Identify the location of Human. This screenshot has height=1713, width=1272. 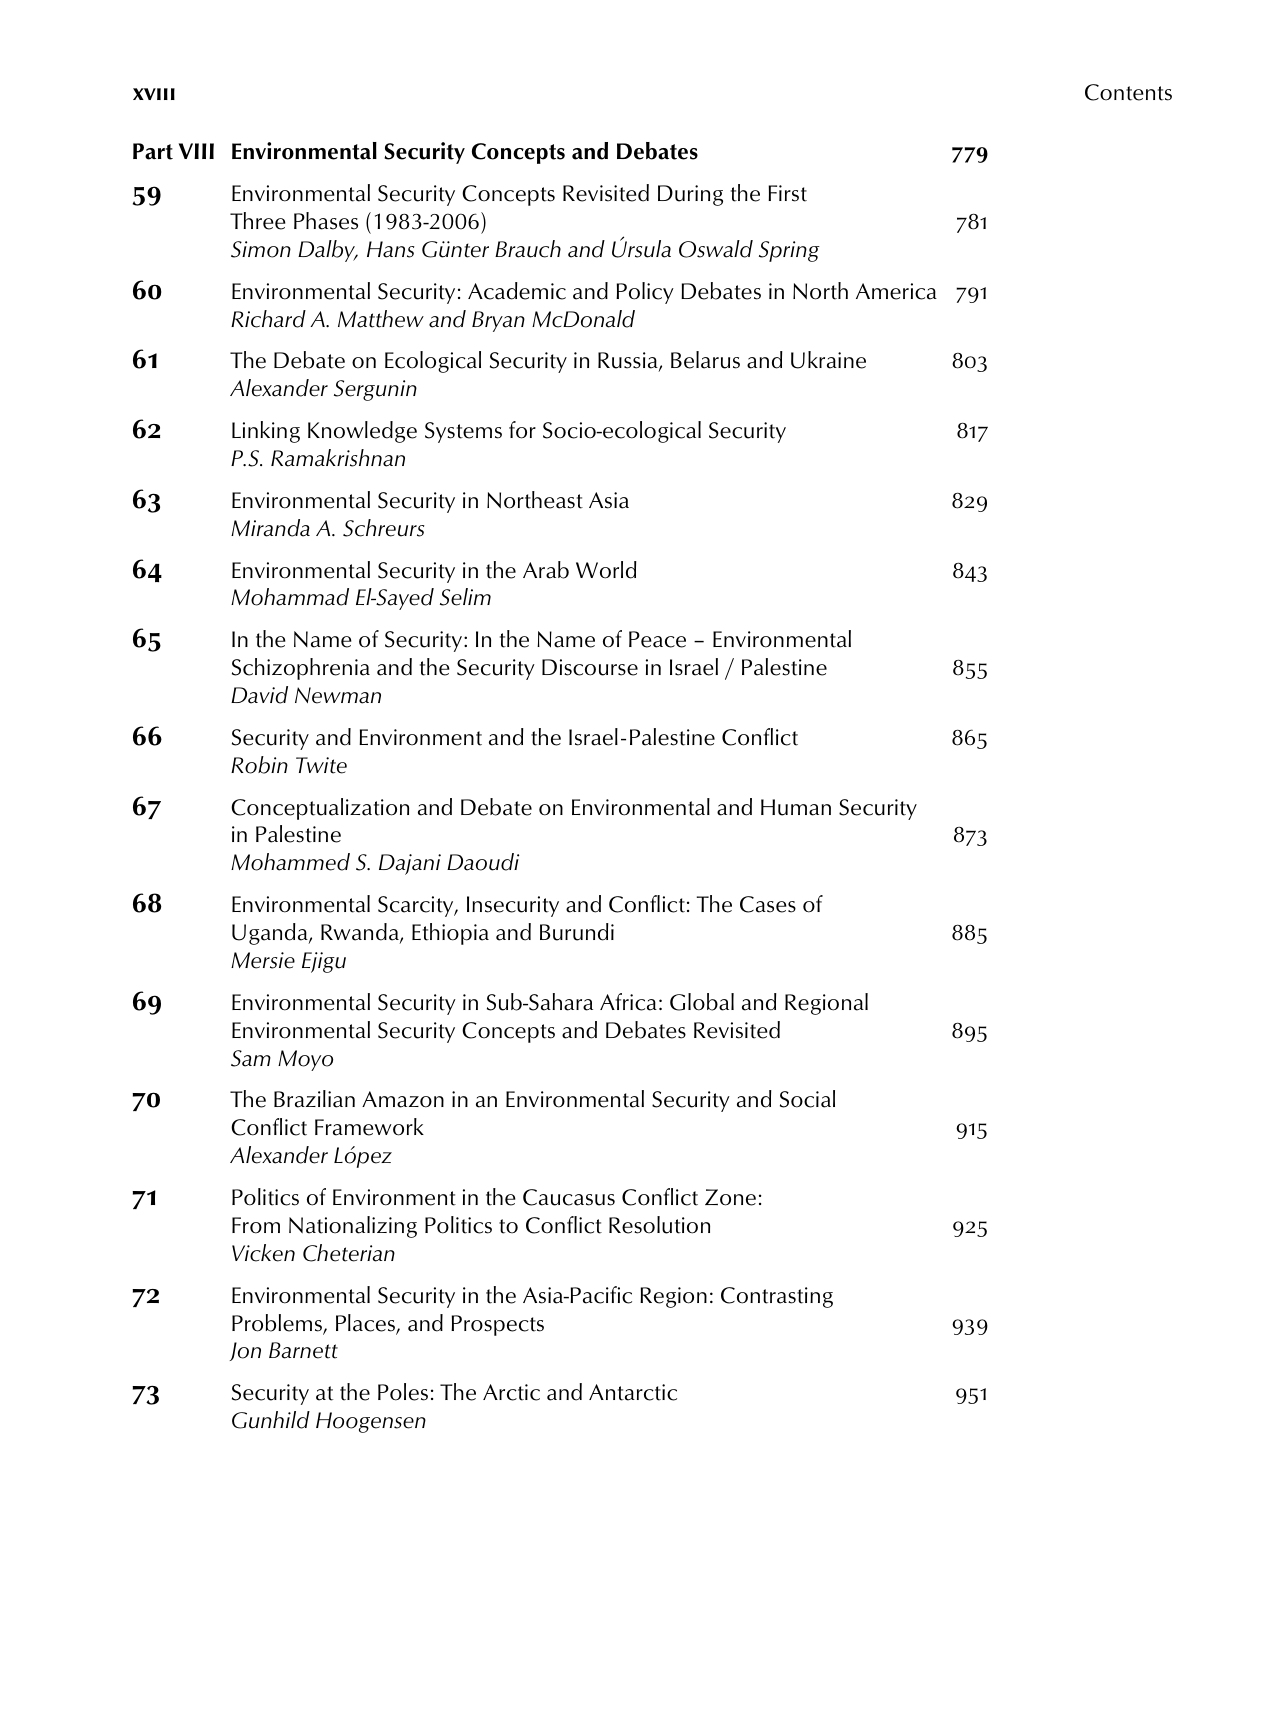
(796, 807).
